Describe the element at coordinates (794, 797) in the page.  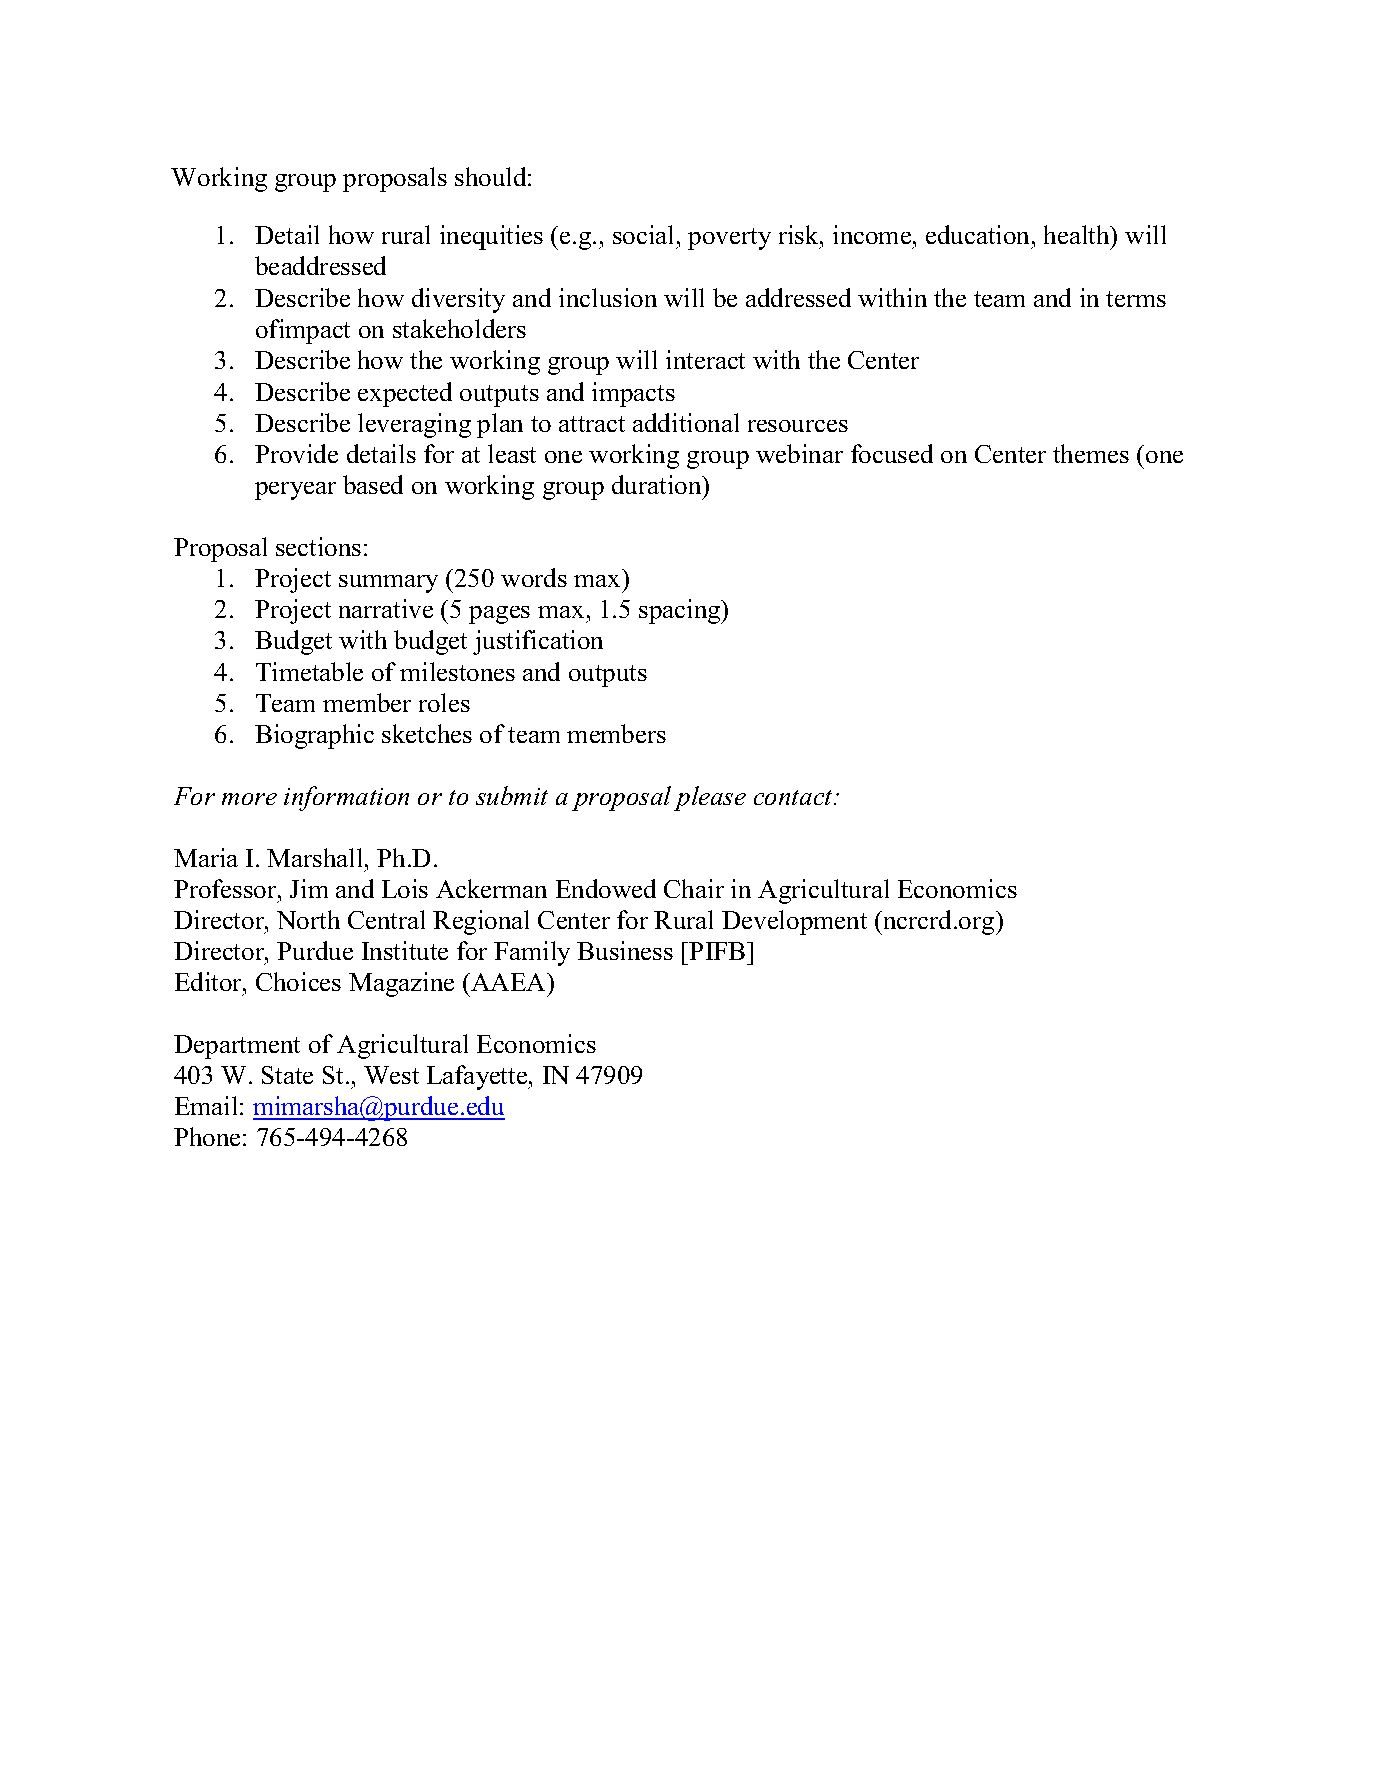
I see `contact` at that location.
